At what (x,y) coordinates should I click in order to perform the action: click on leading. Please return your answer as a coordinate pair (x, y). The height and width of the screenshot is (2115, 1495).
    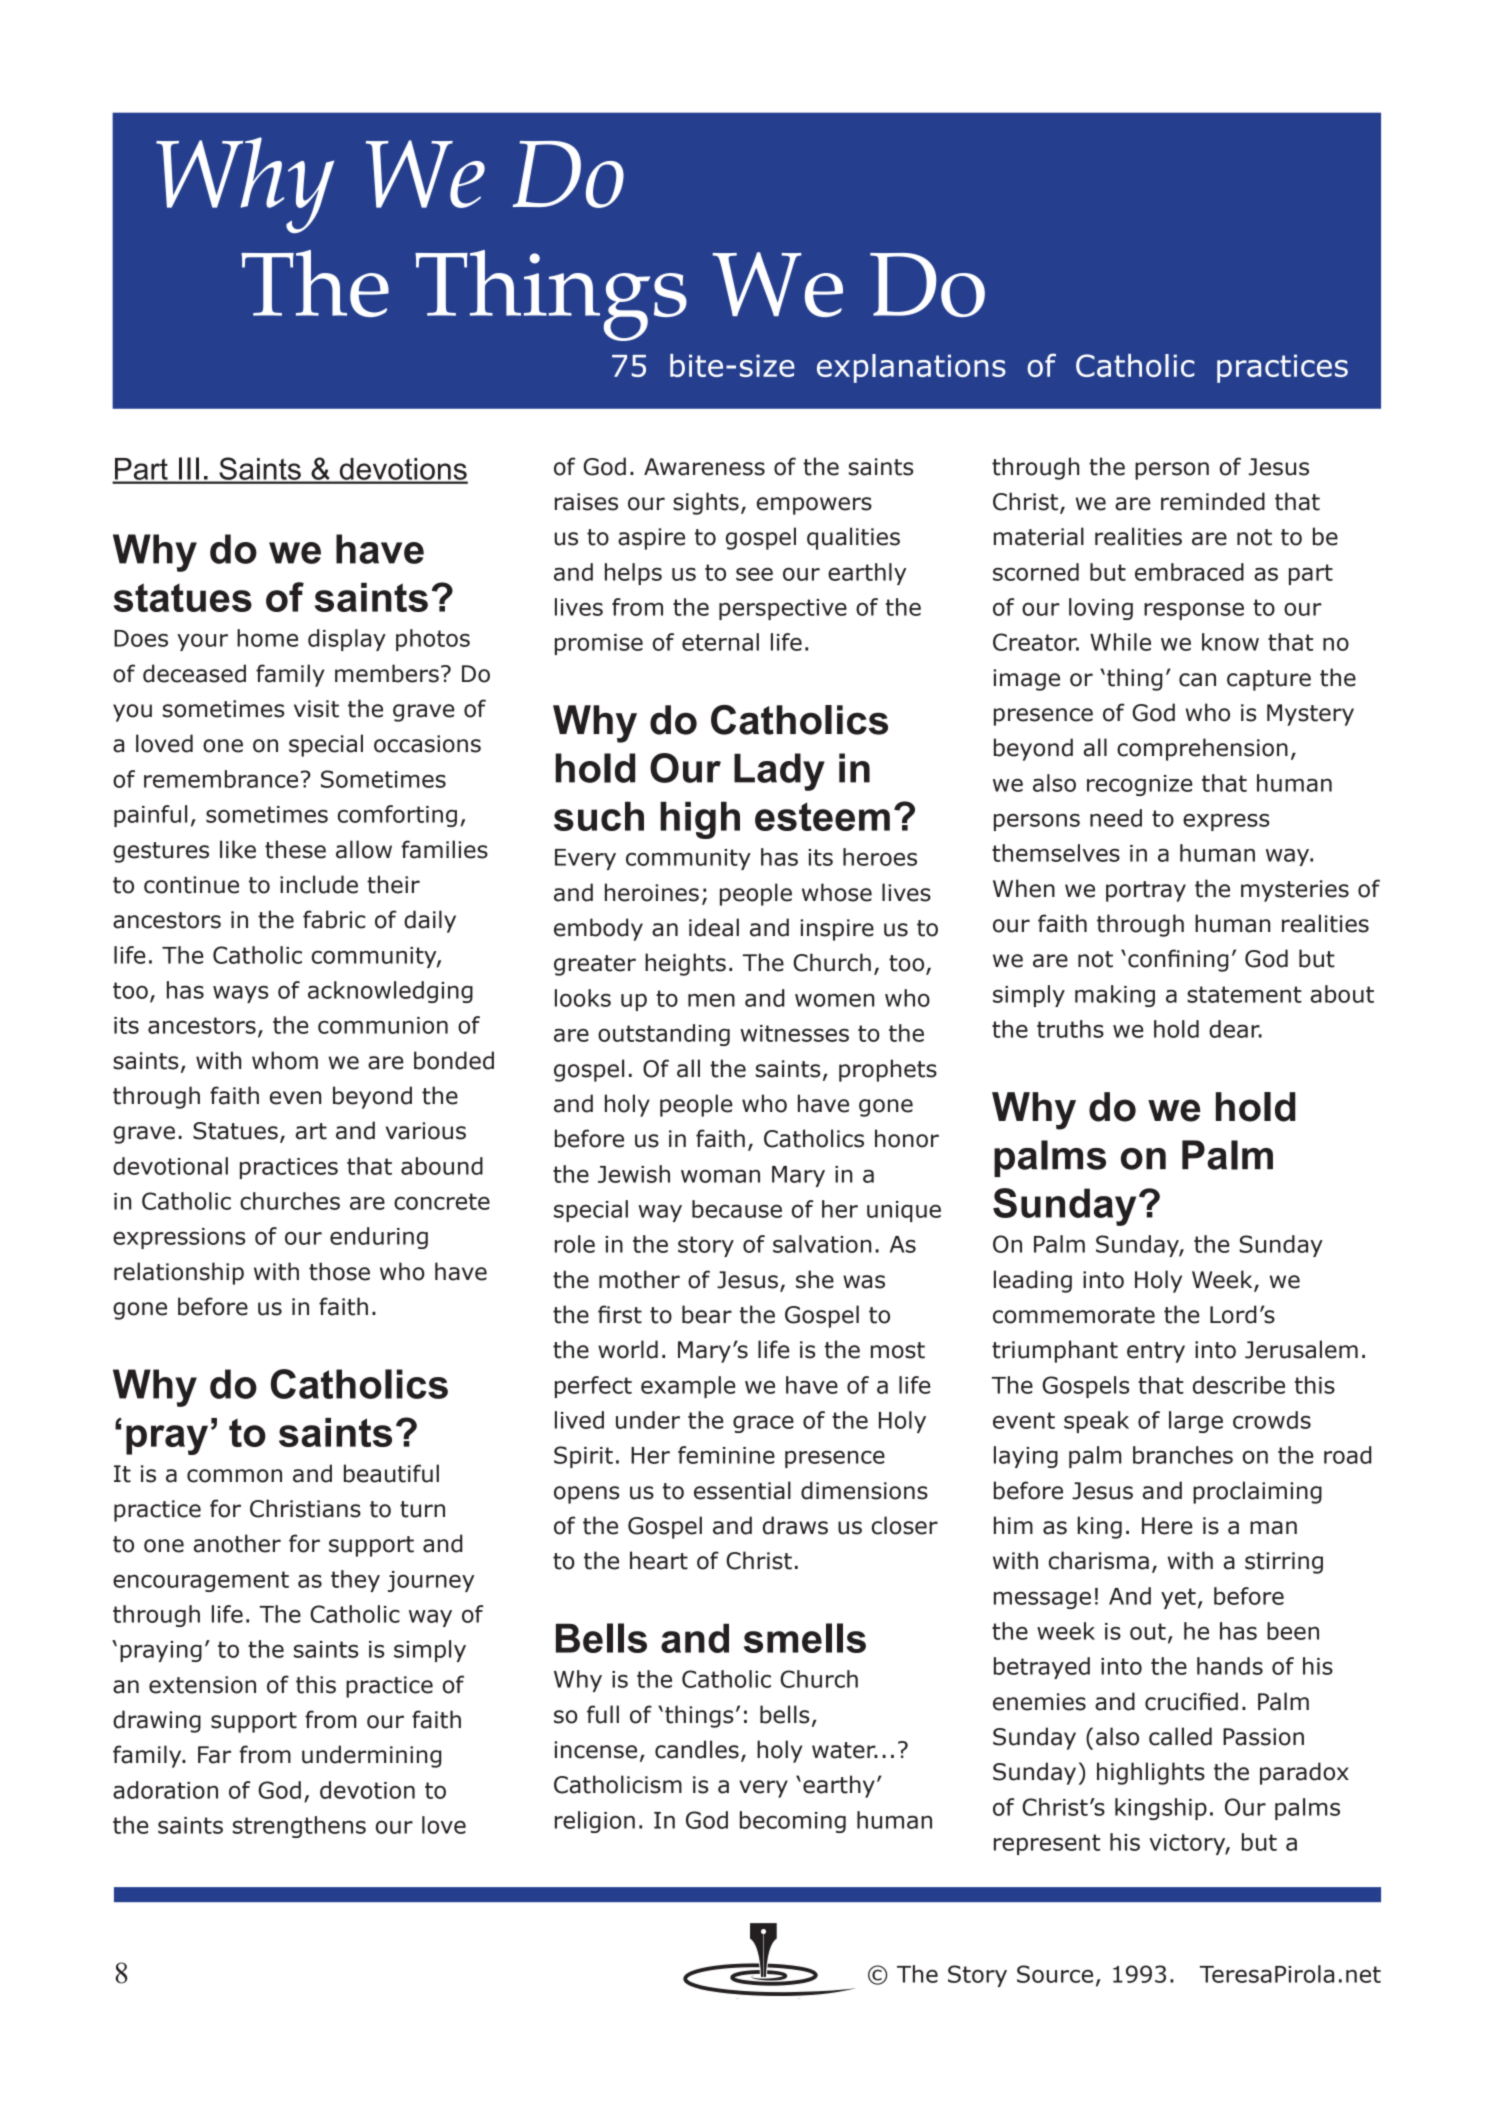
    Looking at the image, I should click on (1033, 1281).
